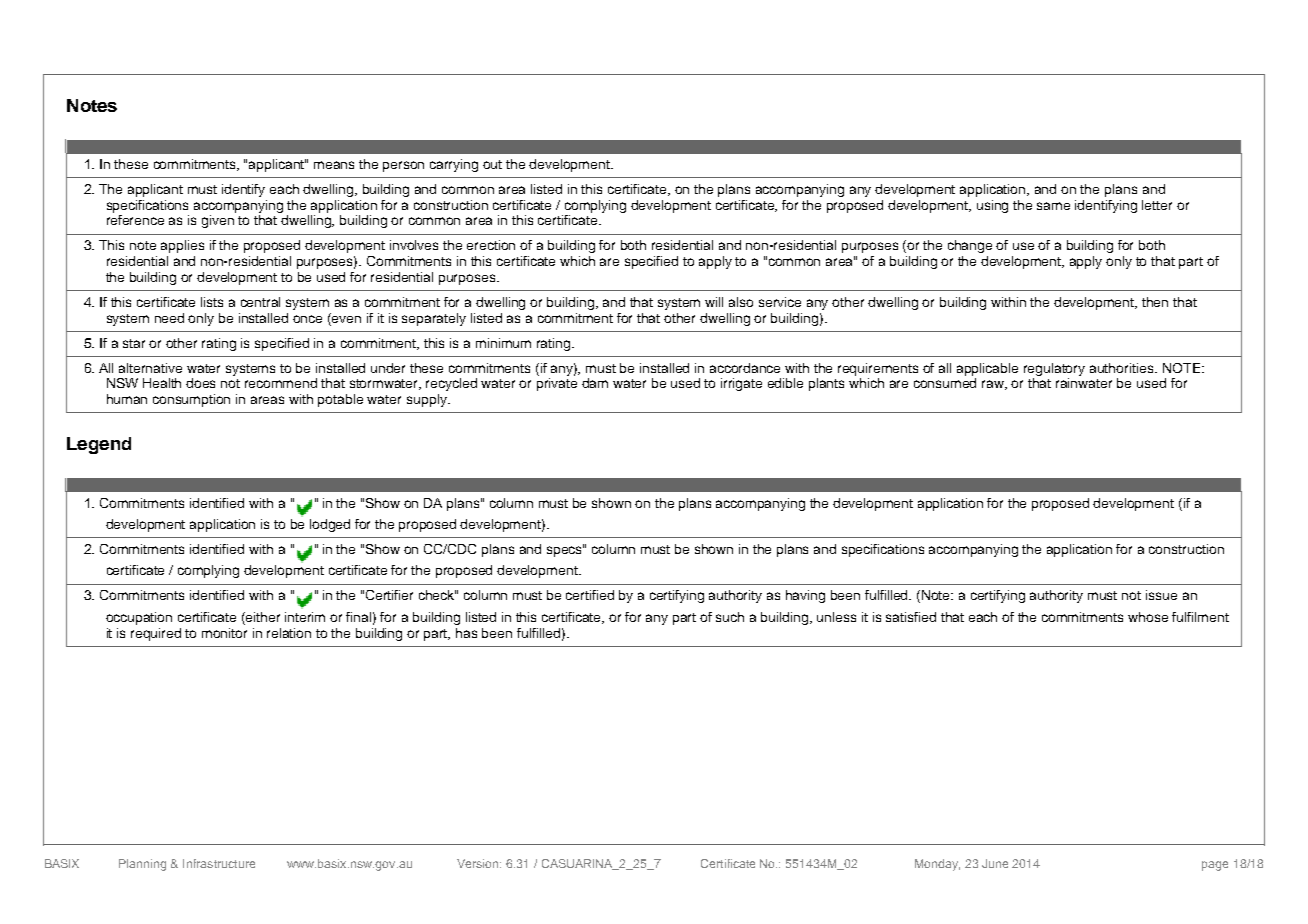  What do you see at coordinates (218, 221) in the screenshot?
I see `given` at bounding box center [218, 221].
